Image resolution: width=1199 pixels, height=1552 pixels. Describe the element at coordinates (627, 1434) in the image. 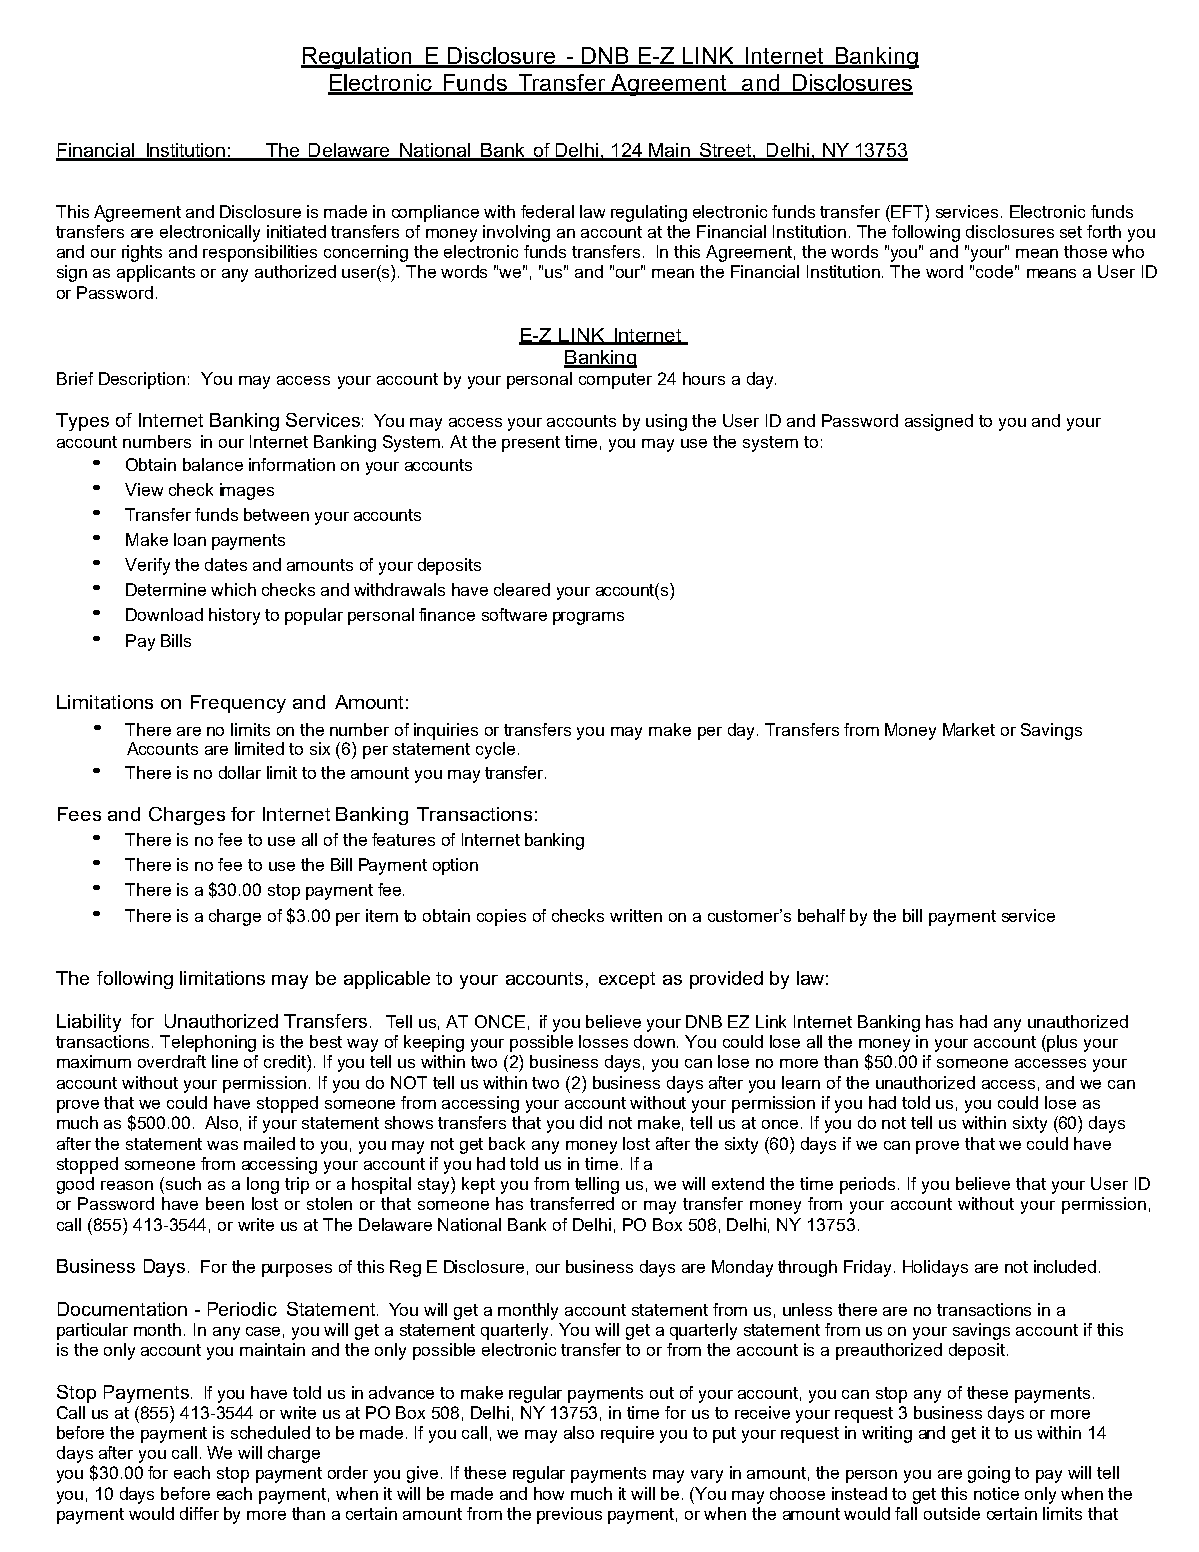

I see `require` at that location.
